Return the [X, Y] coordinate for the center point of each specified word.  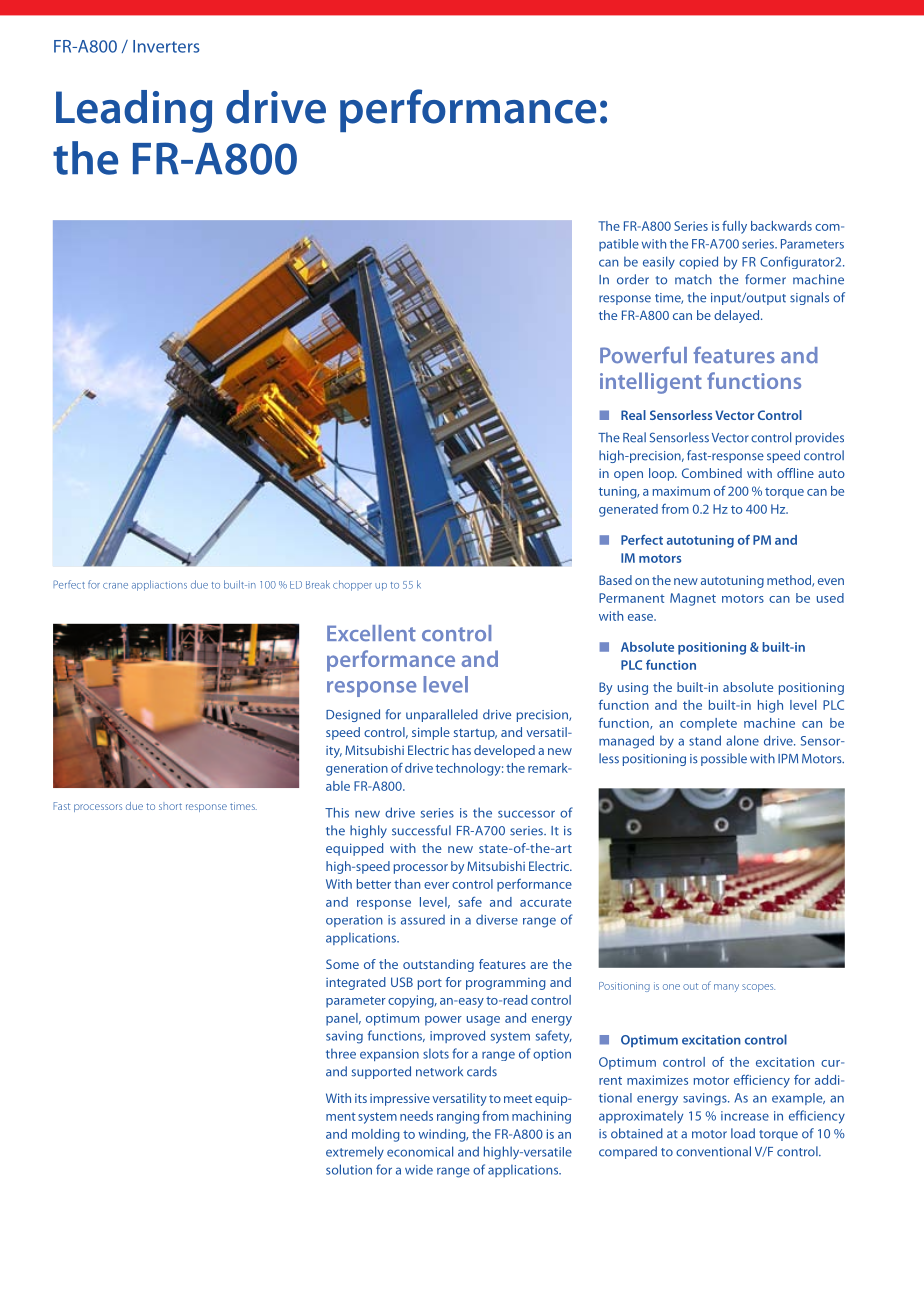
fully [734, 227]
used [830, 598]
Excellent [371, 633]
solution [349, 1169]
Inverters [166, 46]
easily [659, 263]
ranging [458, 1117]
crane [115, 586]
